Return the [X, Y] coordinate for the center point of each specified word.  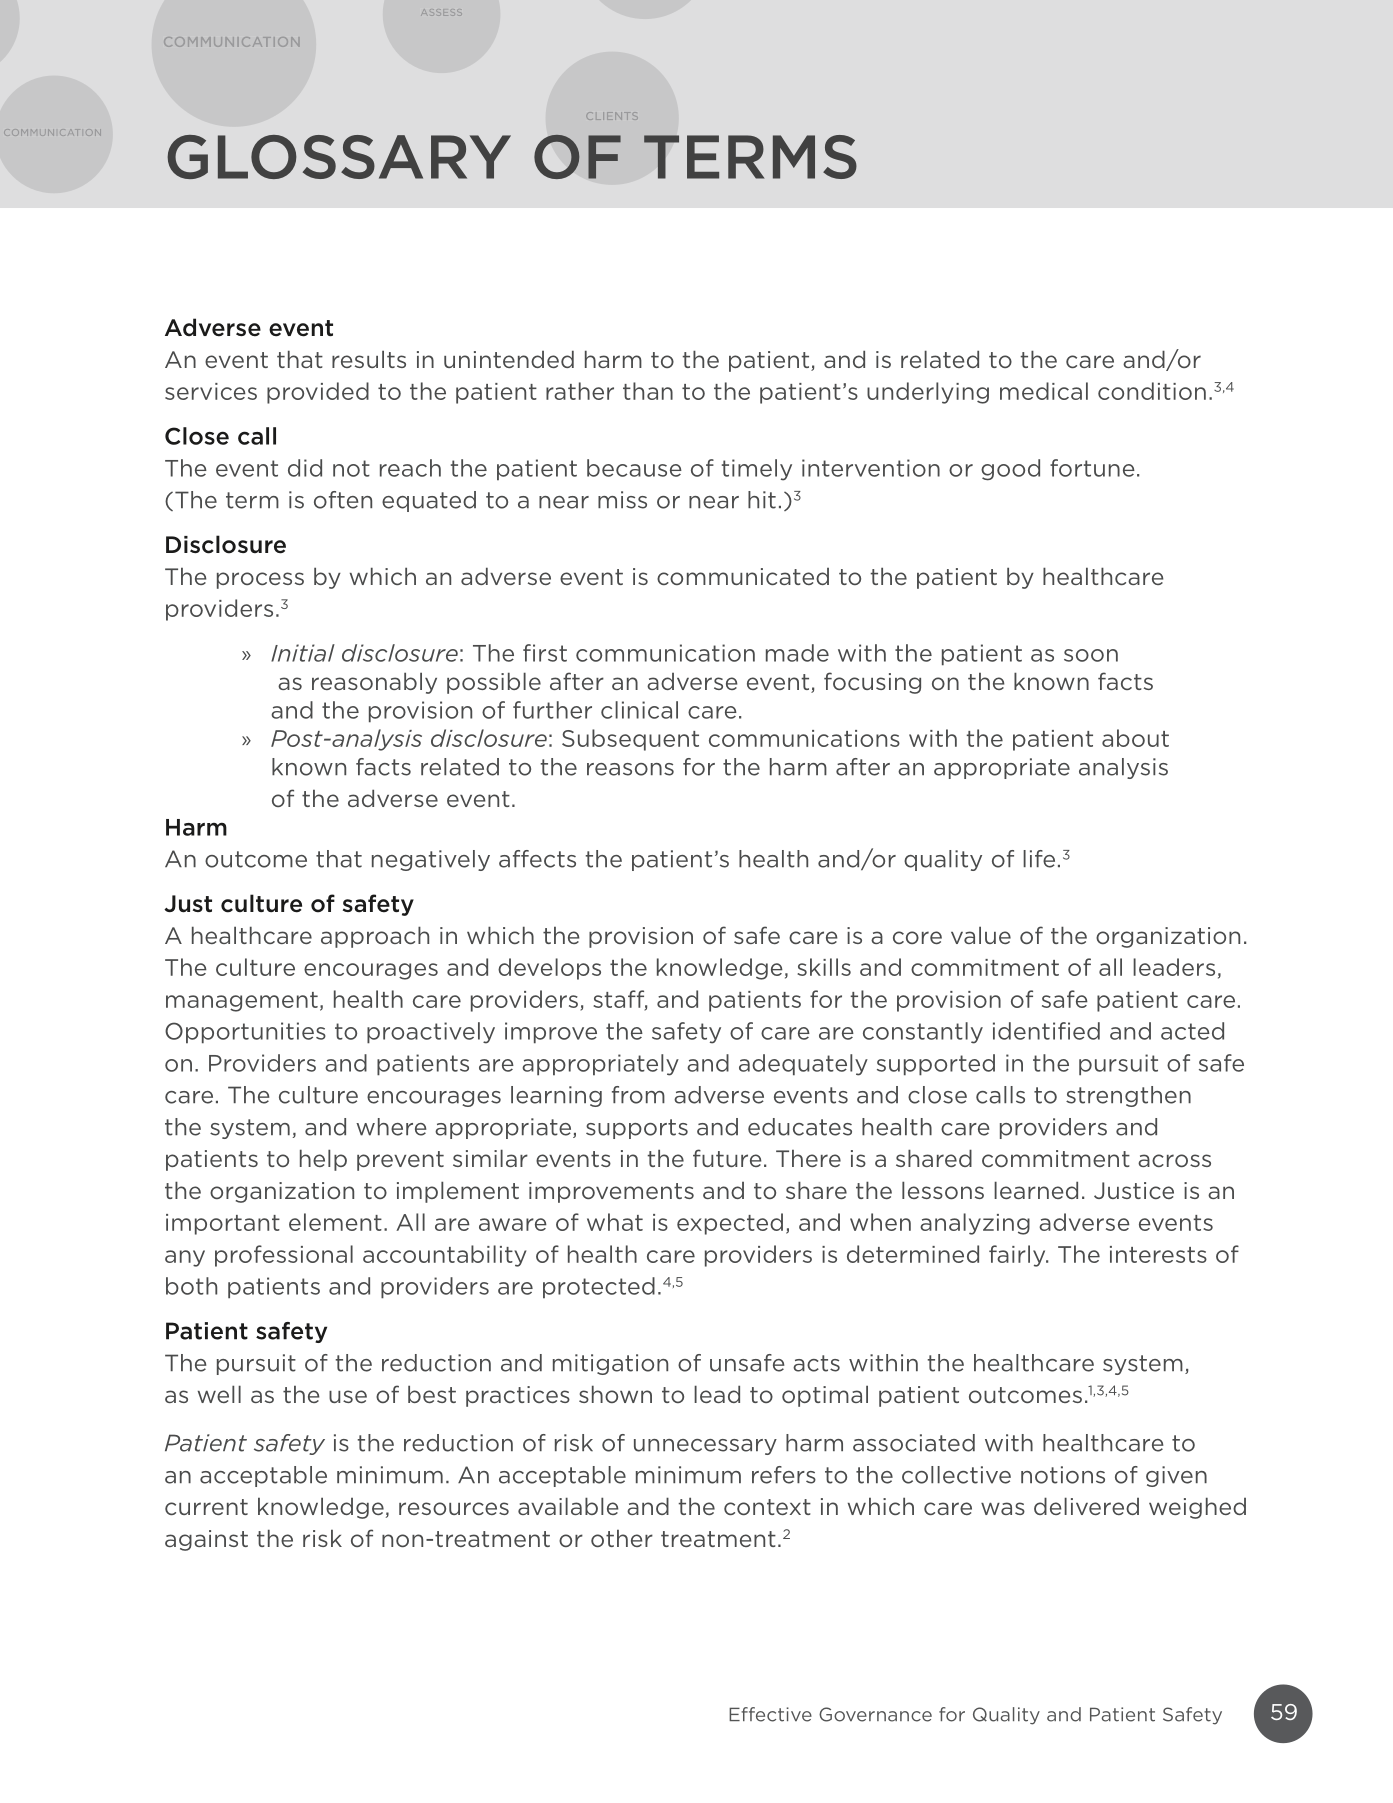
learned [1036, 1190]
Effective [770, 1714]
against [206, 1540]
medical [1044, 391]
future [727, 1158]
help [323, 1160]
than [648, 391]
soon [1091, 655]
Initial [303, 653]
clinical [639, 710]
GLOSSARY [339, 157]
